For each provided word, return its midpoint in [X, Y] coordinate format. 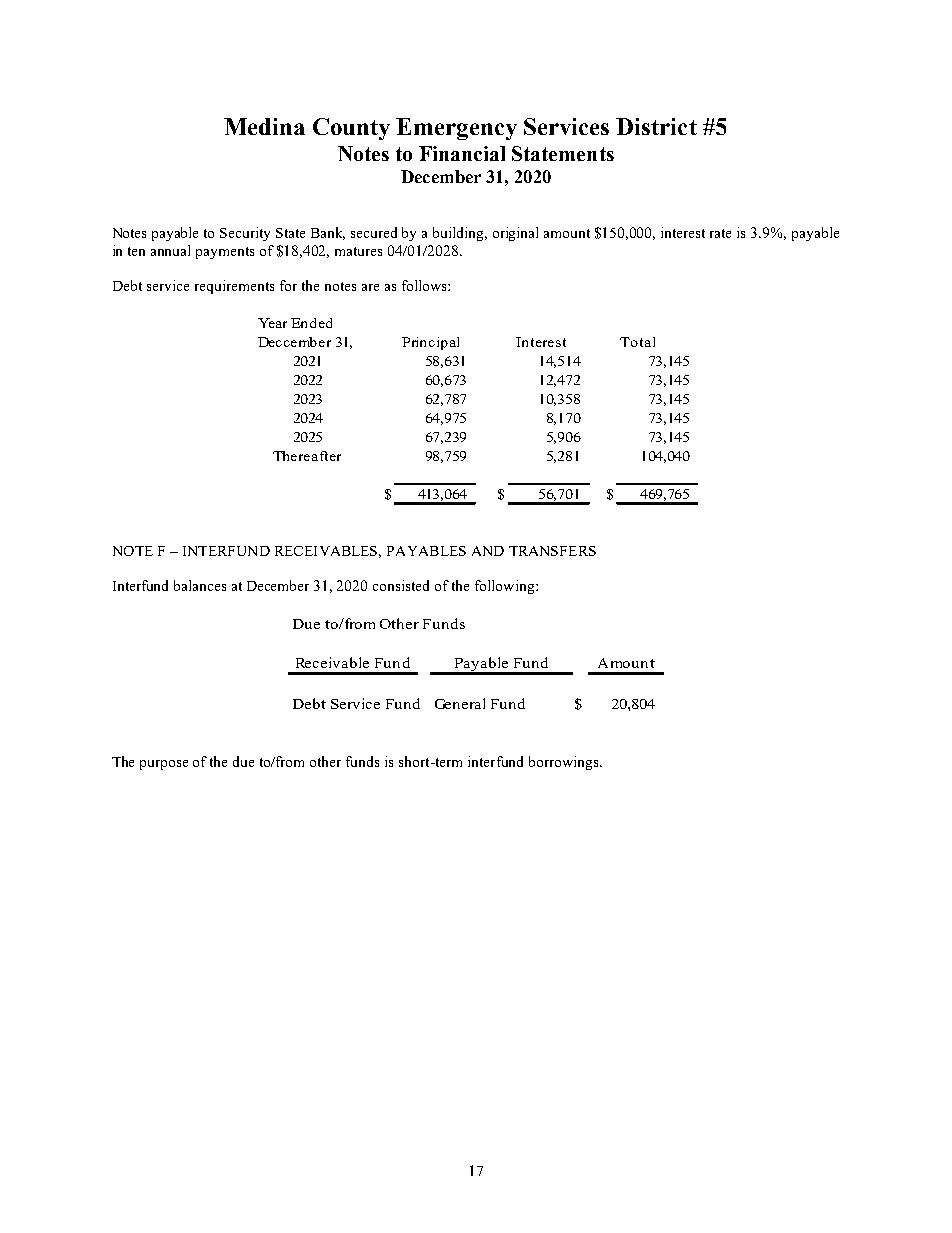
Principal [430, 343]
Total [637, 342]
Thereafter [307, 456]
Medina [264, 126]
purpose [164, 765]
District [656, 126]
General [460, 703]
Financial [462, 153]
